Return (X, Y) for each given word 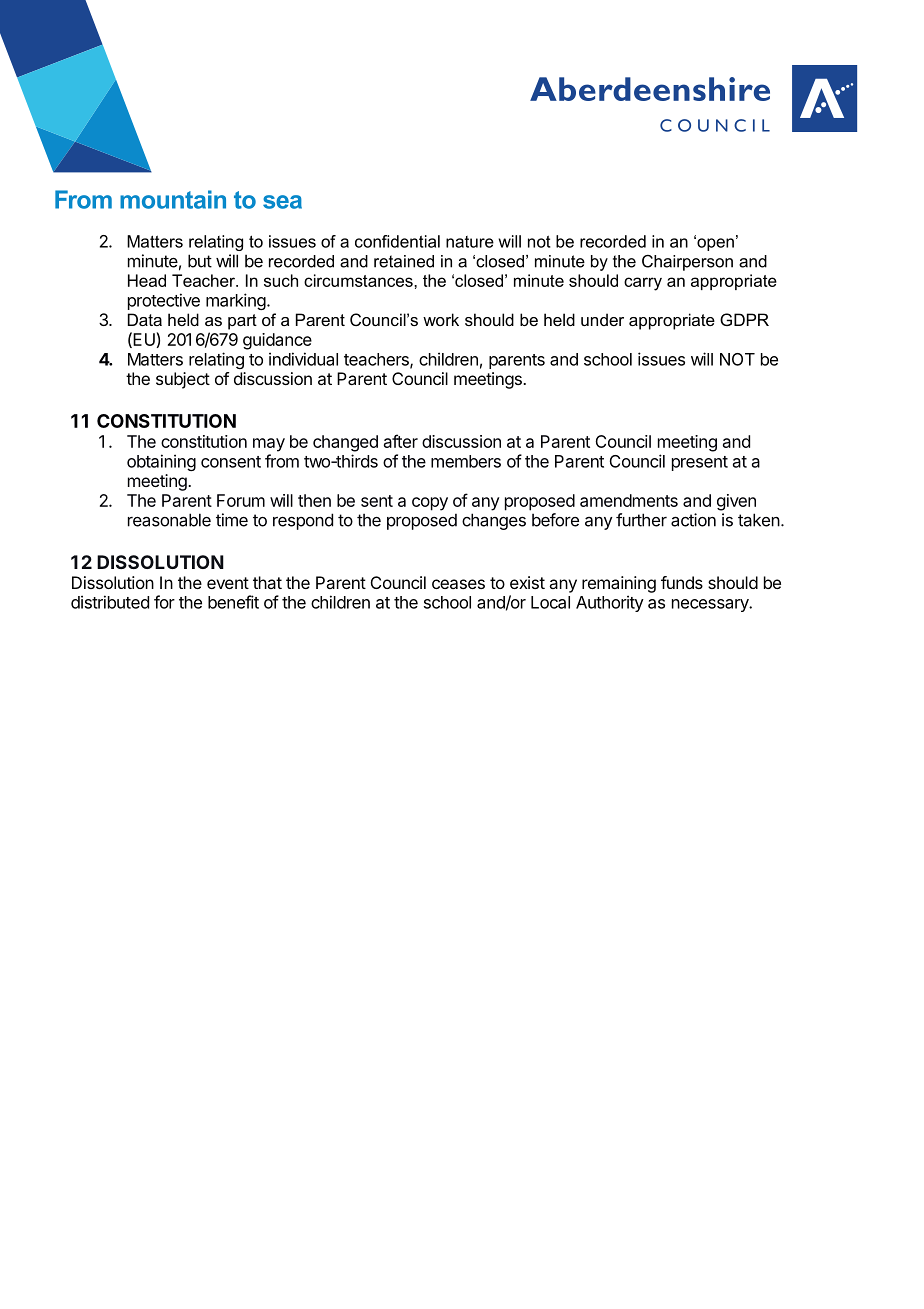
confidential (397, 241)
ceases (458, 584)
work (441, 319)
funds (682, 582)
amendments (629, 500)
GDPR (744, 319)
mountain (173, 199)
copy (430, 504)
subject (183, 380)
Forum (241, 500)
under (602, 319)
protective (164, 301)
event (228, 583)
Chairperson (687, 263)
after (401, 441)
